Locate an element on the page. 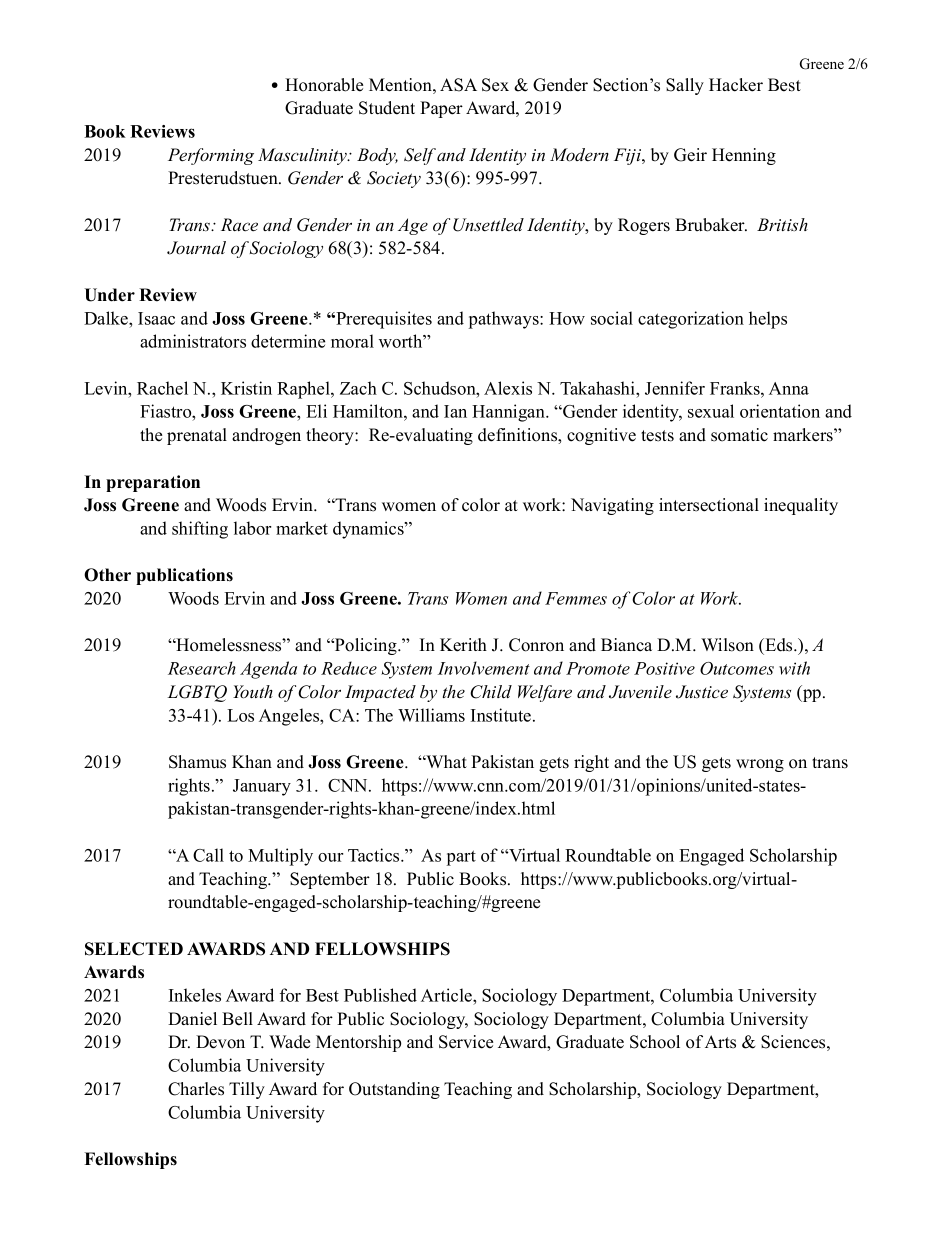 This page has width=952, height=1233. somatic is located at coordinates (739, 435).
